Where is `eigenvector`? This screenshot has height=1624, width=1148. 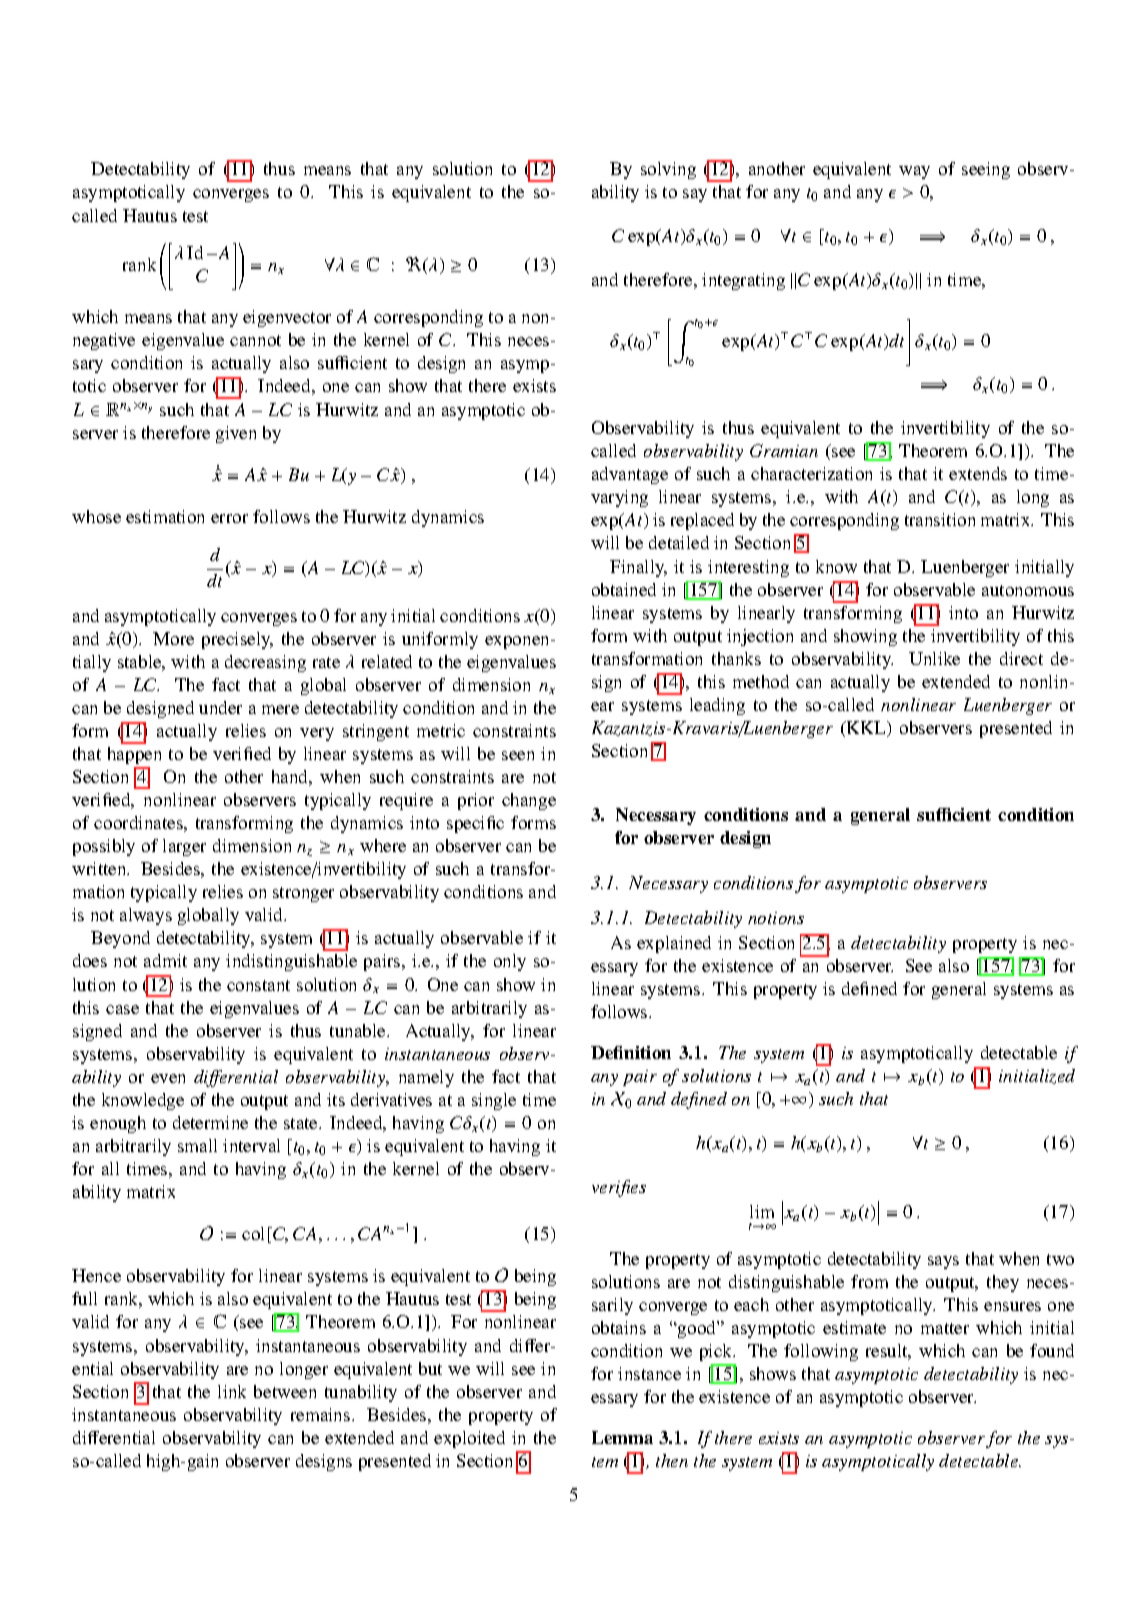 eigenvector is located at coordinates (287, 318).
